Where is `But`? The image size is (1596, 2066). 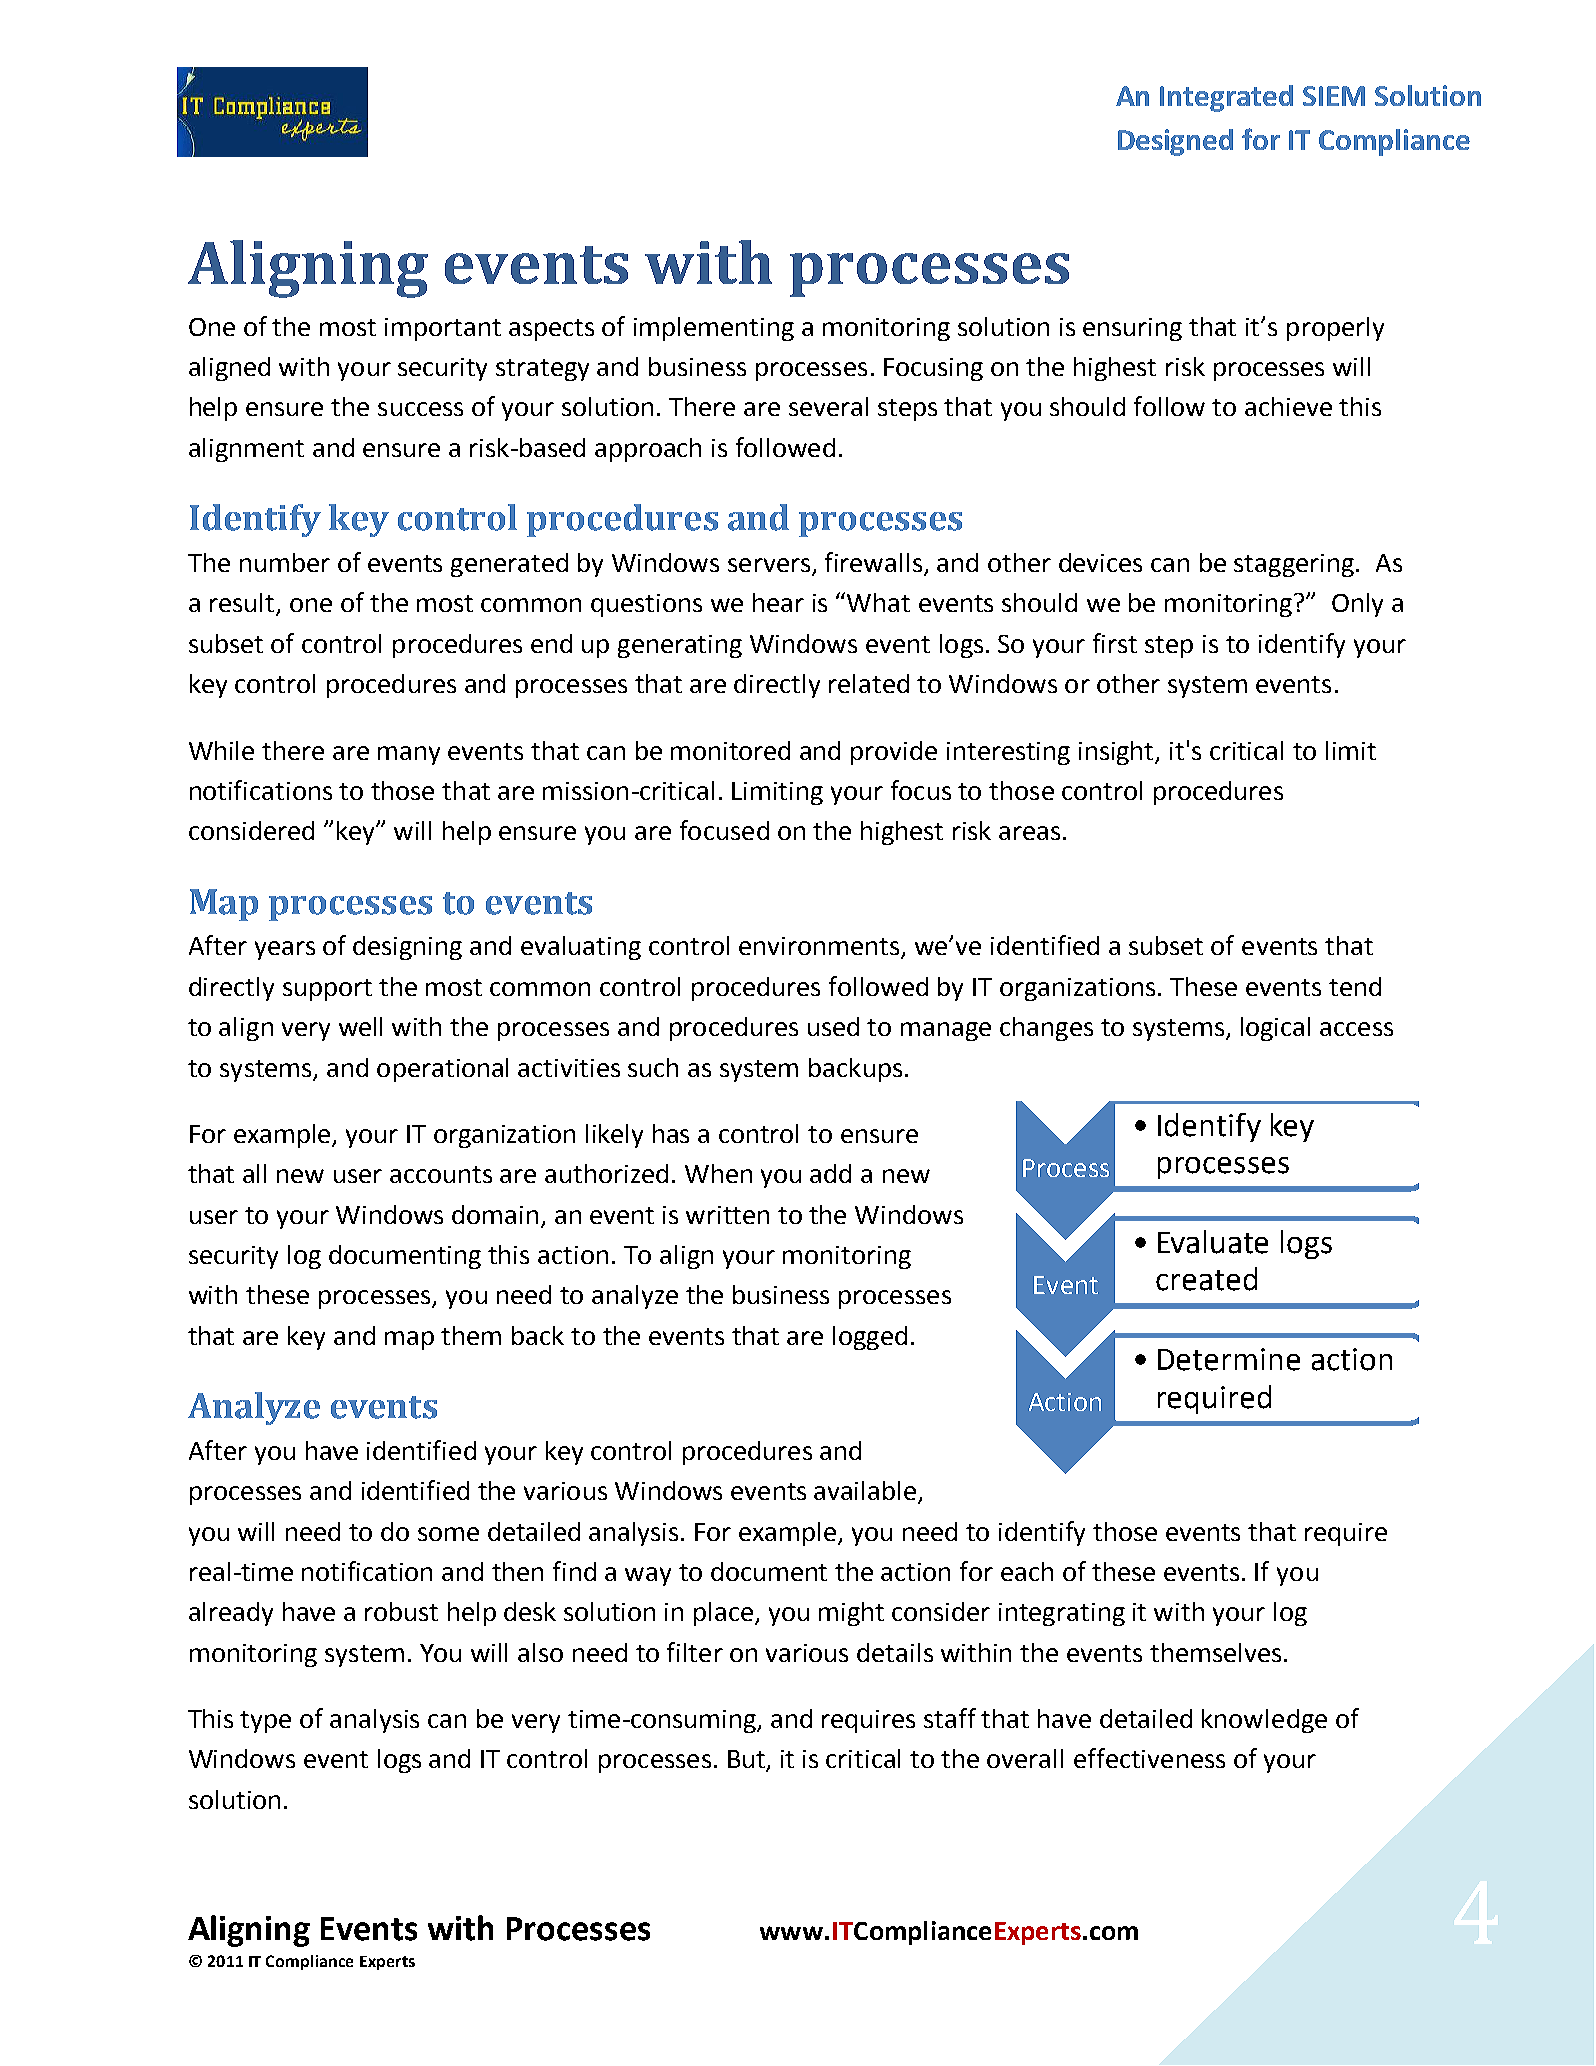
But is located at coordinates (748, 1760).
